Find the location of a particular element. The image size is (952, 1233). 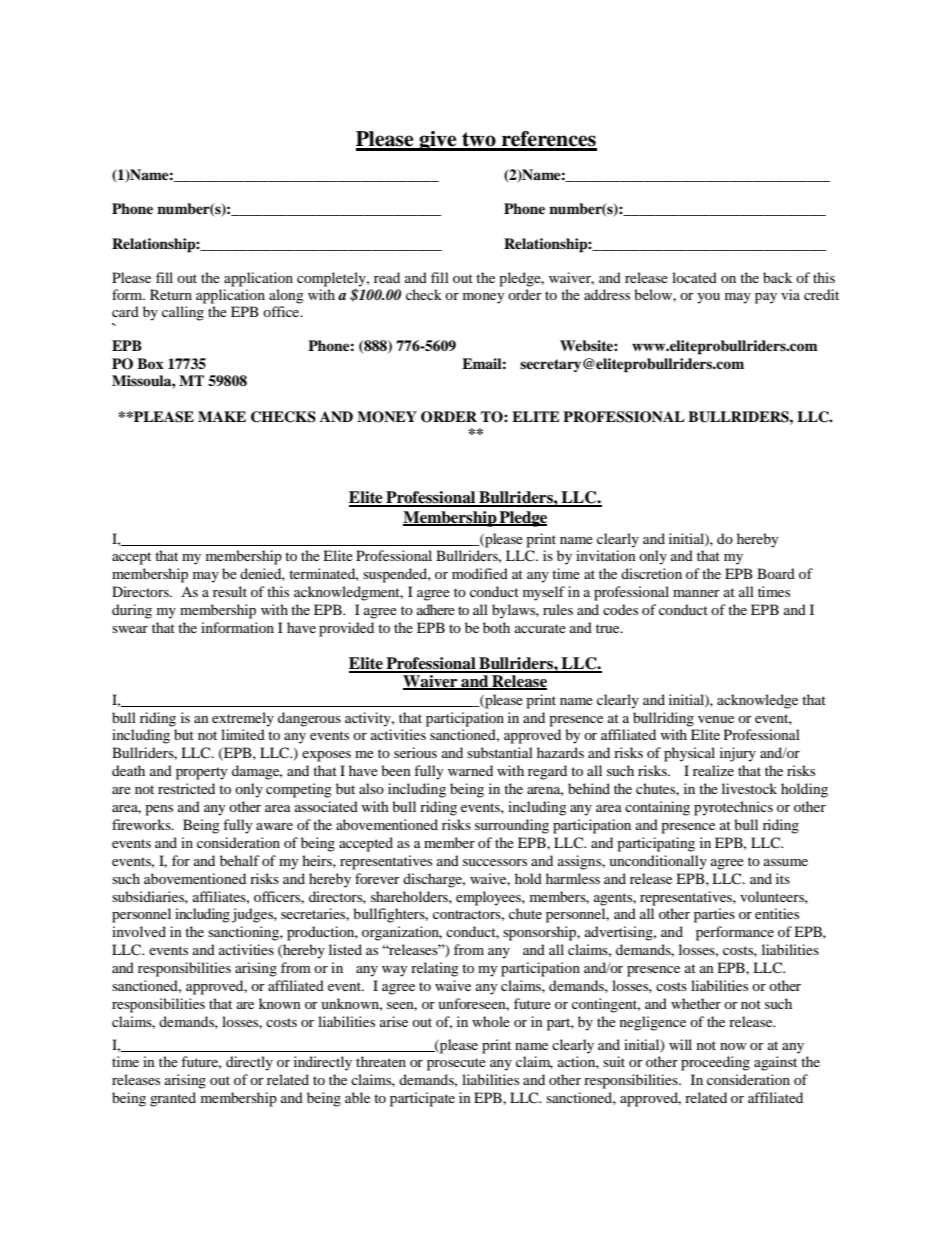

Return is located at coordinates (171, 294).
